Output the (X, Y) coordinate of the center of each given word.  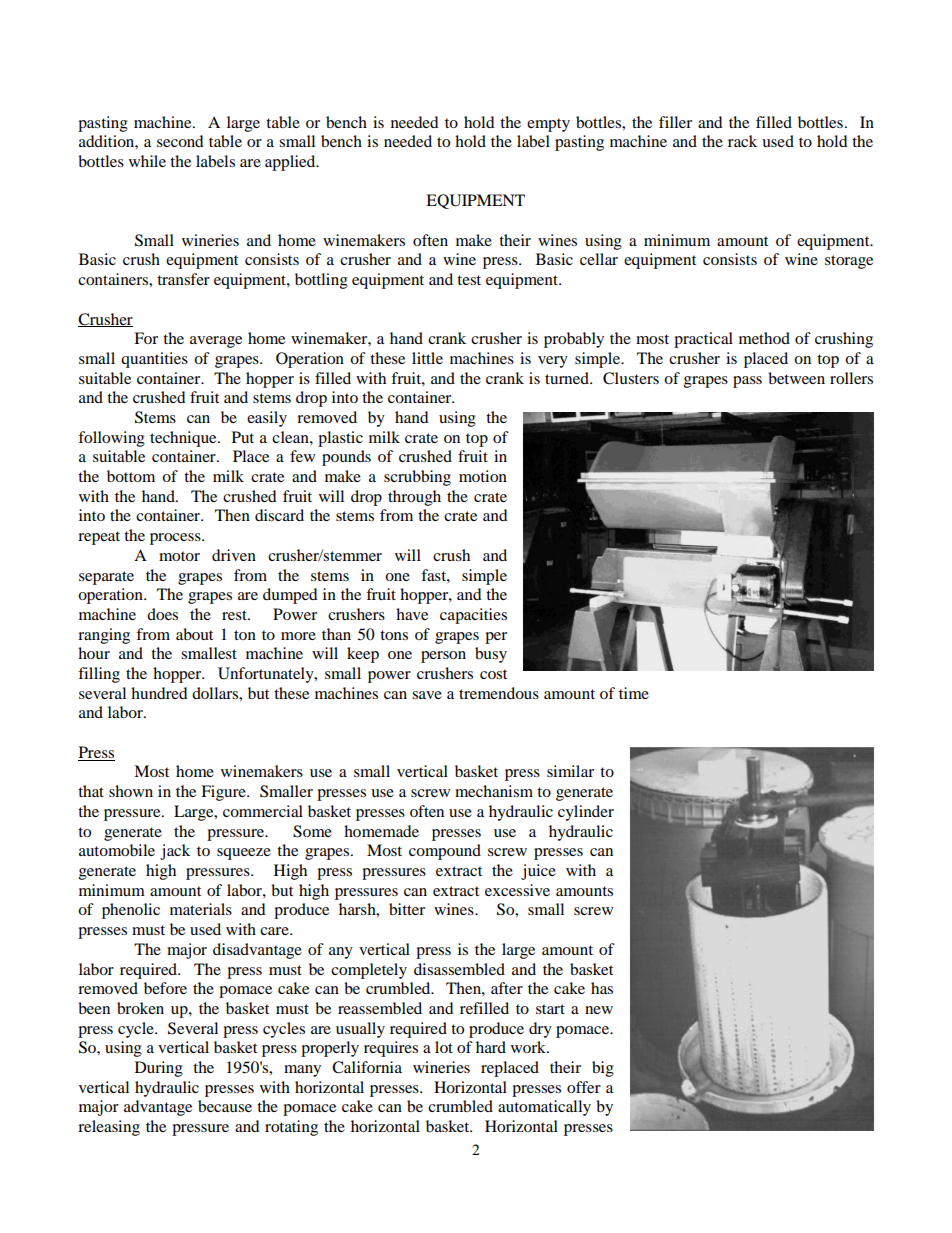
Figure (224, 793)
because (225, 1106)
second (180, 141)
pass (747, 382)
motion (483, 476)
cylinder (586, 813)
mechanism (494, 791)
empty (548, 125)
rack (742, 141)
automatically (544, 1108)
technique (184, 439)
